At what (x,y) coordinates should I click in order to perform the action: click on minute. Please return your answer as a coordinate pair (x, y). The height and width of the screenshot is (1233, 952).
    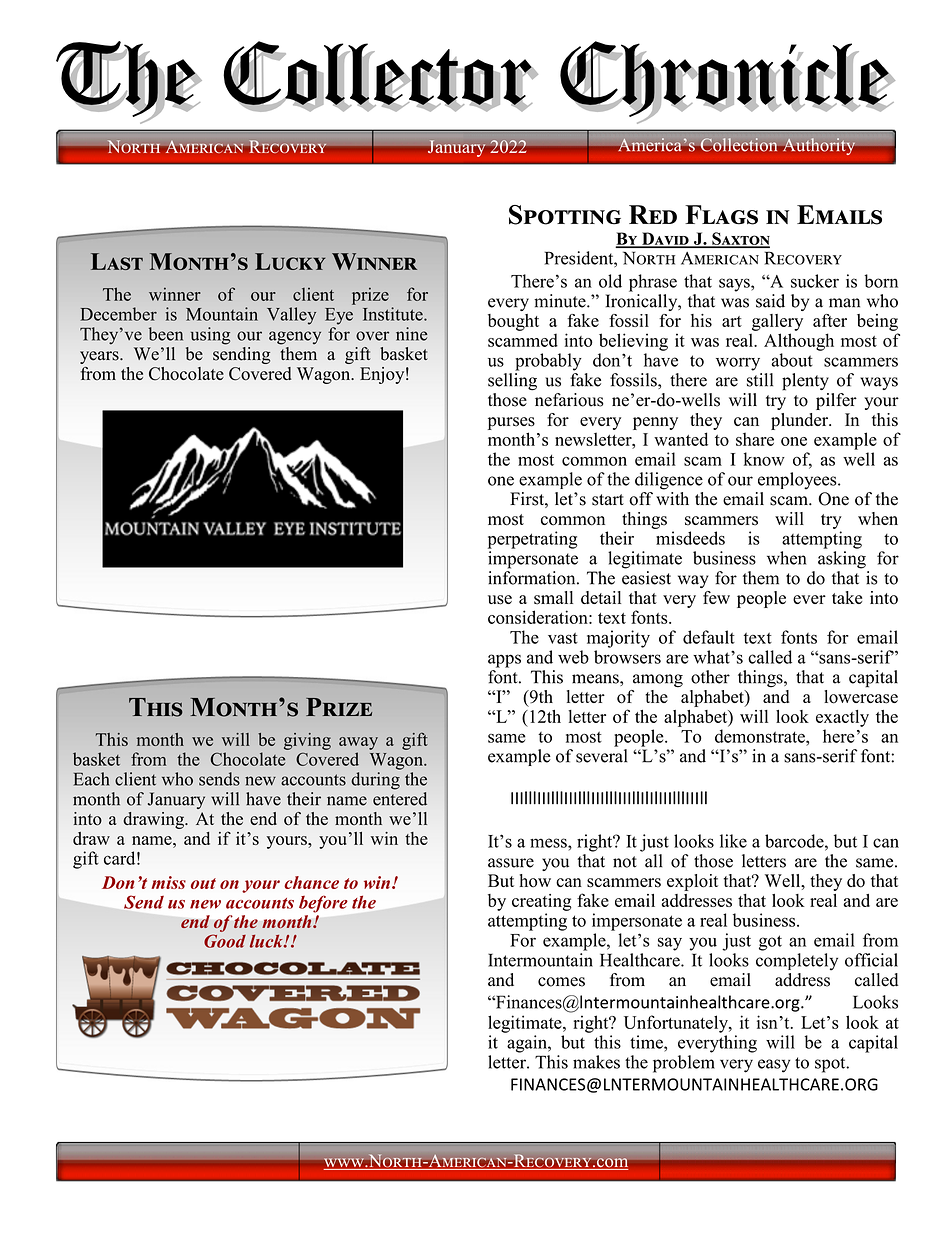
    Looking at the image, I should click on (561, 301).
